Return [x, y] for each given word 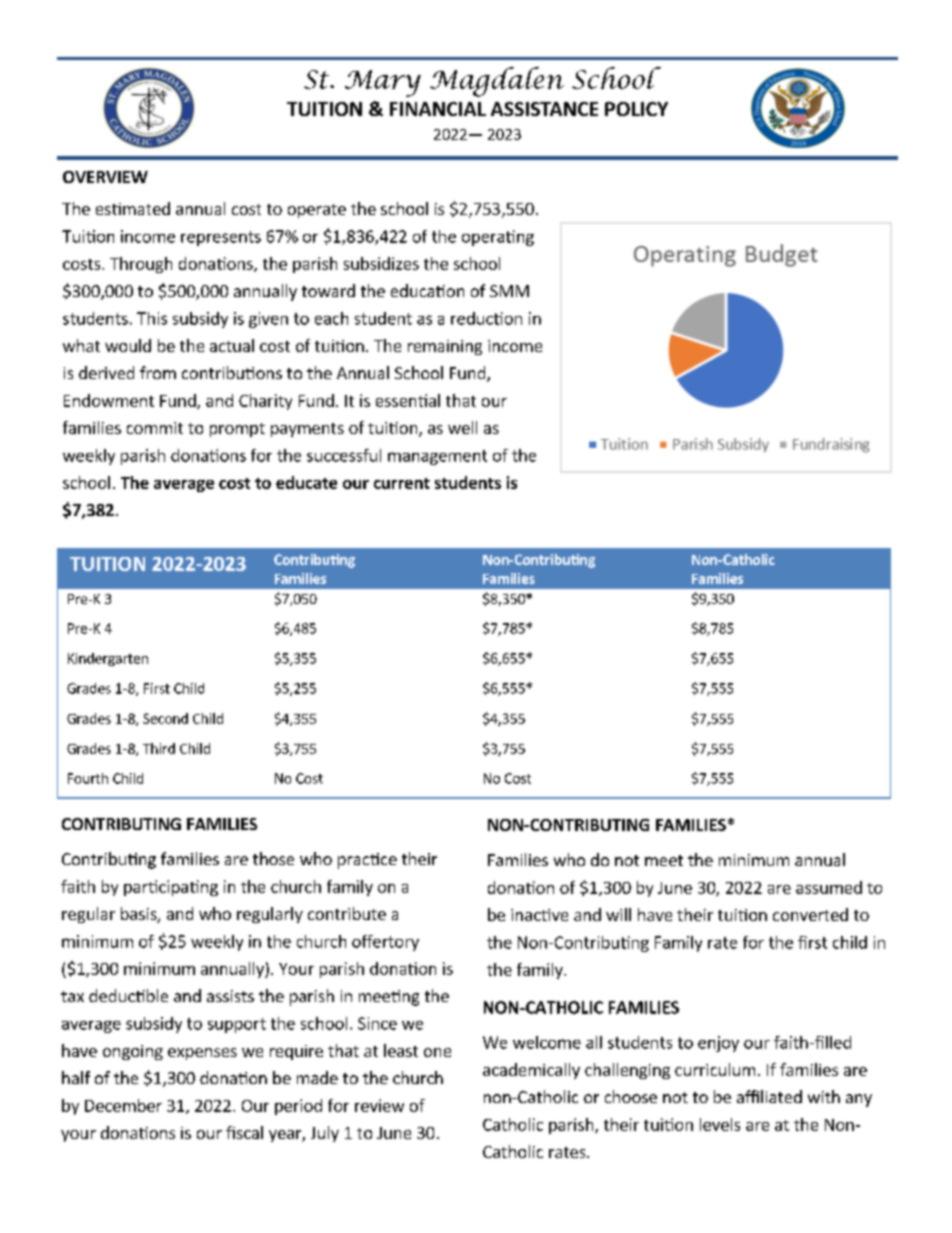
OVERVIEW [105, 177]
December [123, 1105]
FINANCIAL [438, 109]
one [437, 1052]
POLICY [636, 109]
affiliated [769, 1096]
